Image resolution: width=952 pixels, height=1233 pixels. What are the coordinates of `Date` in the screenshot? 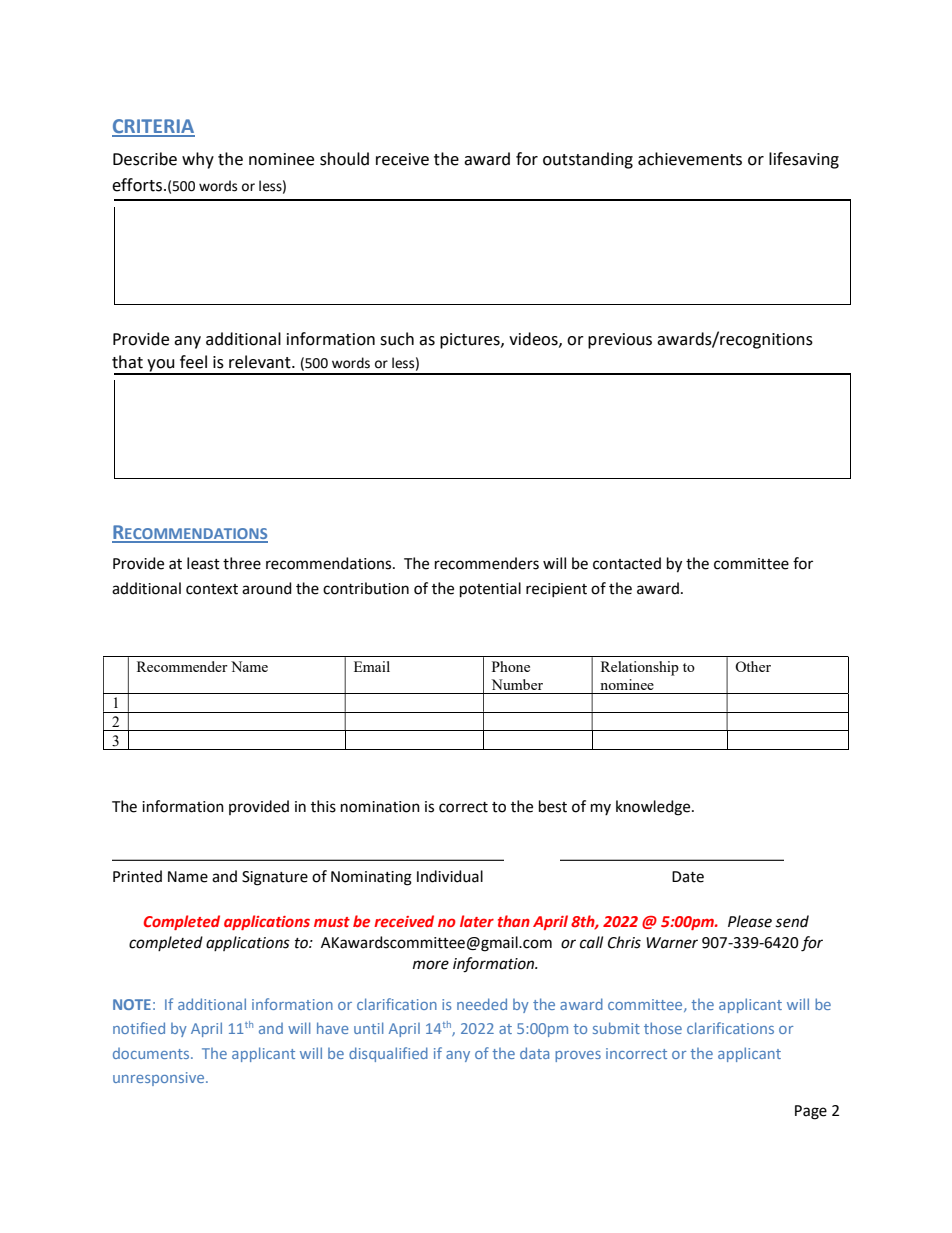 It's located at (688, 877).
